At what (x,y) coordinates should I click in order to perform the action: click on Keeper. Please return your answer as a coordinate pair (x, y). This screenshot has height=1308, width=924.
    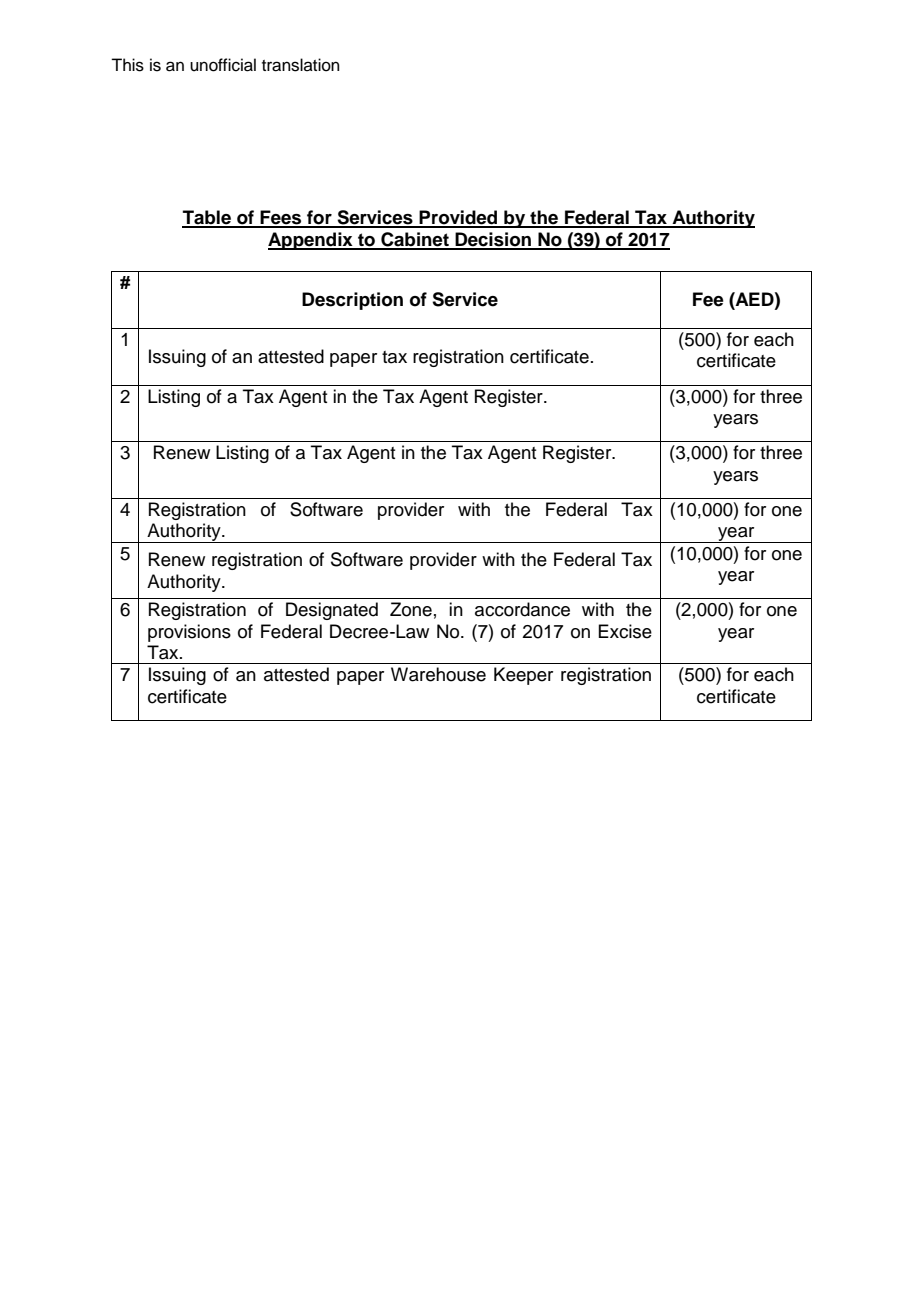
    Looking at the image, I should click on (523, 676).
